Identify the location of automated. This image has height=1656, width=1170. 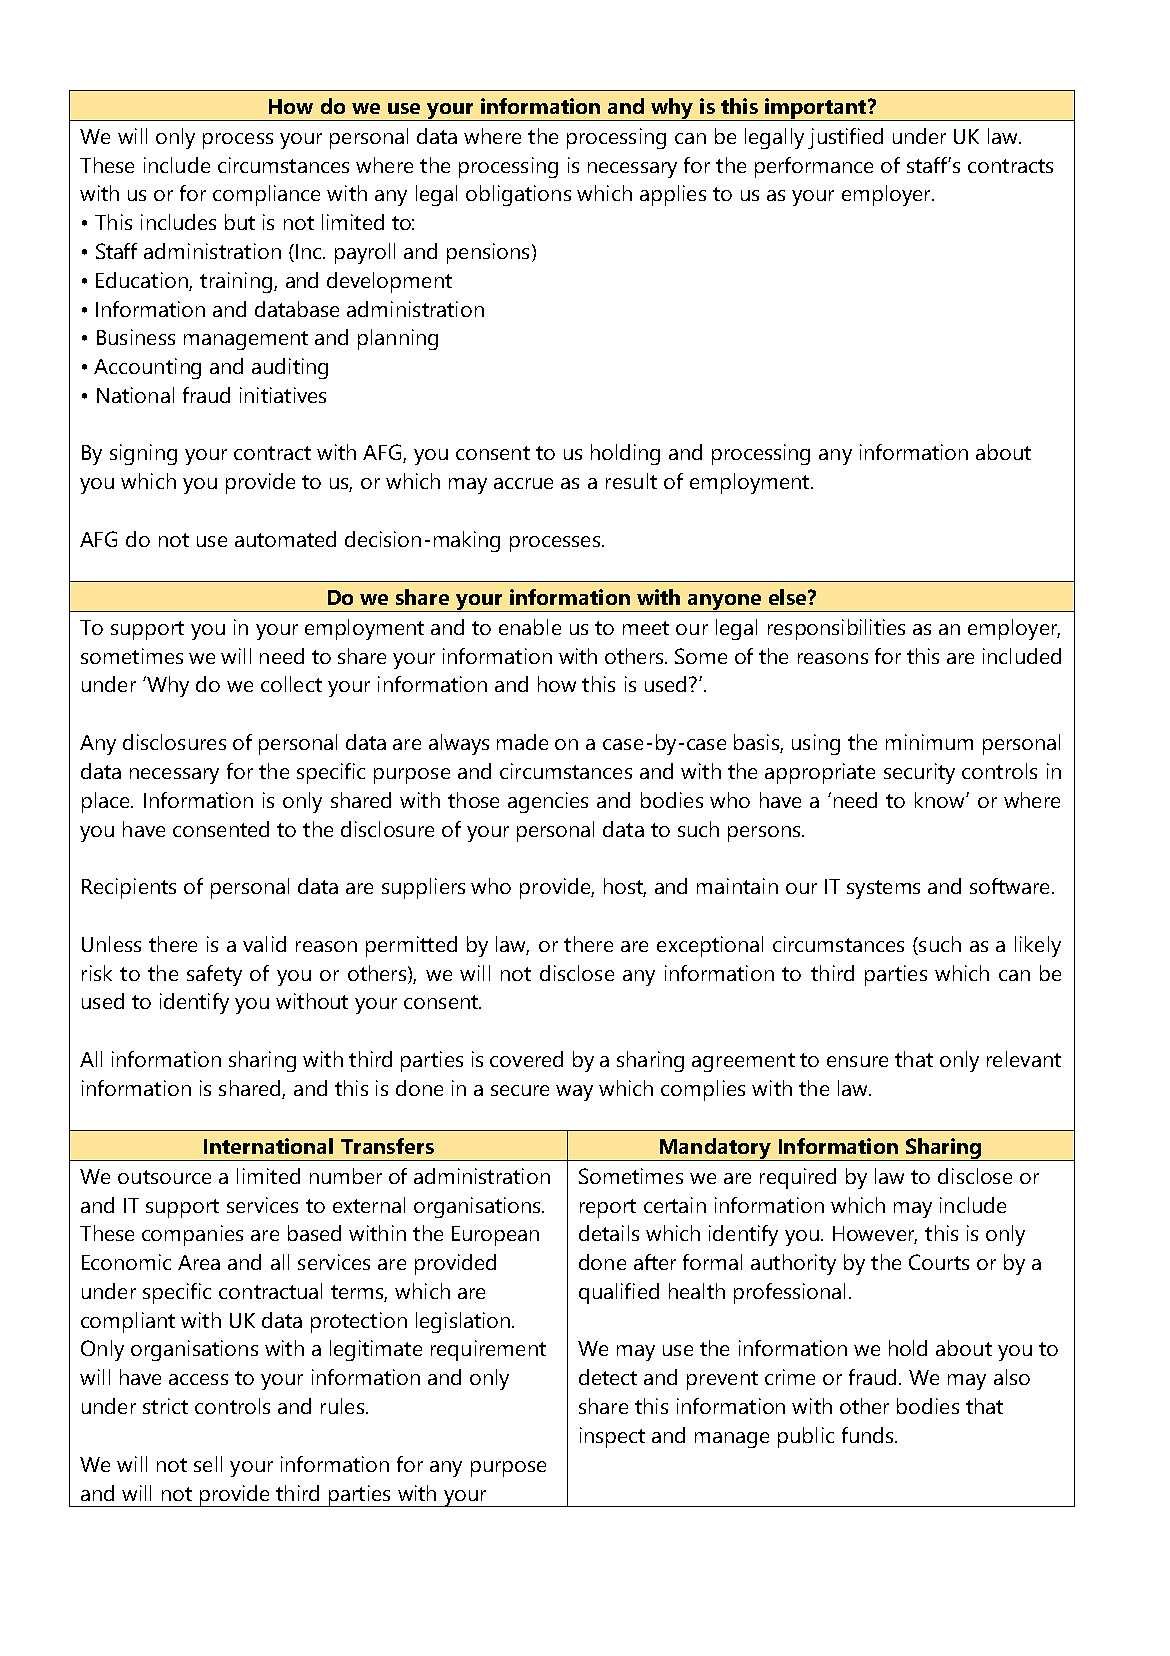
(285, 539).
